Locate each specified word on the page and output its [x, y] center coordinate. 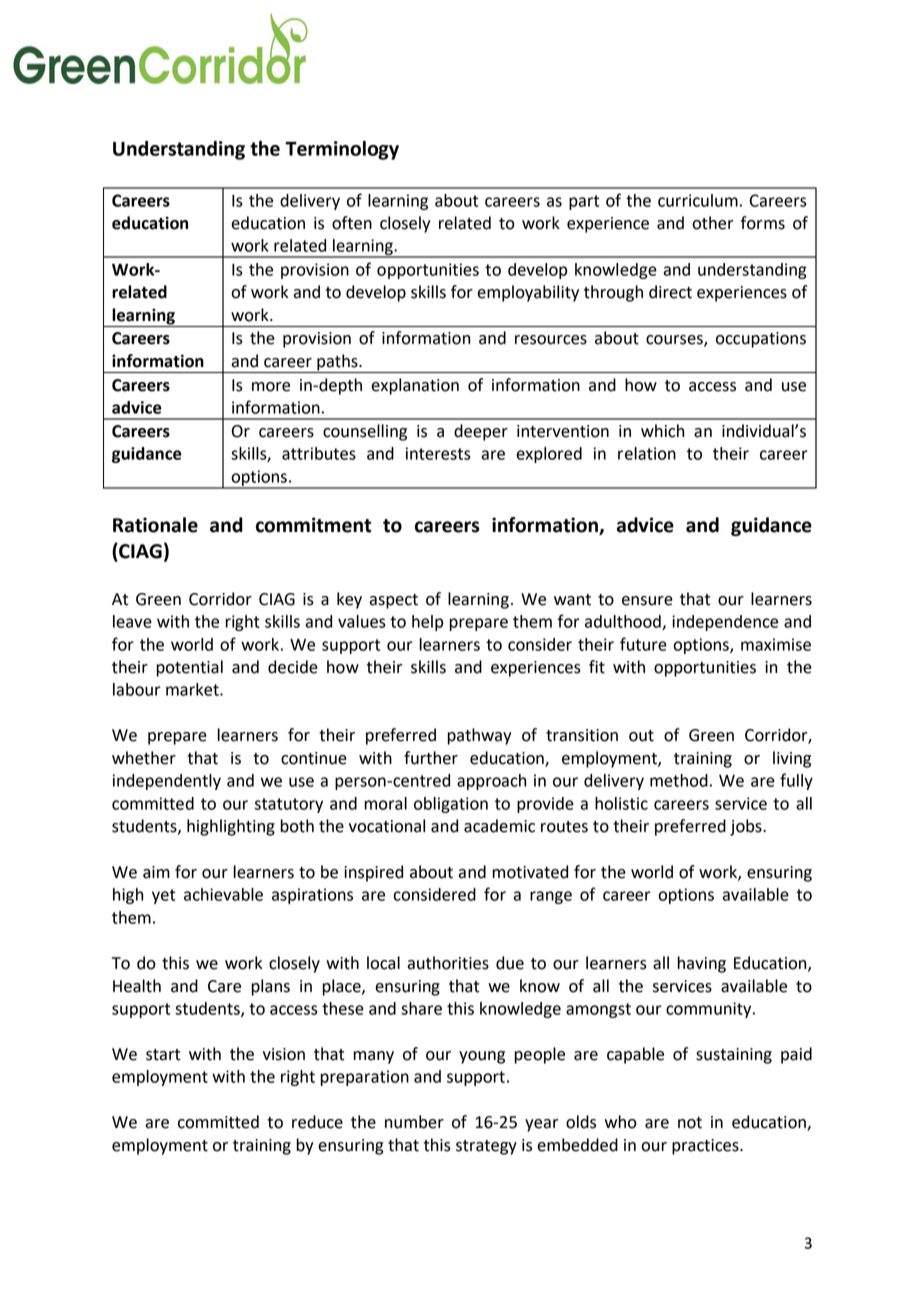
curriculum [698, 200]
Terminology [342, 150]
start [163, 1055]
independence [725, 623]
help [427, 623]
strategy [486, 1147]
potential [189, 668]
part [584, 202]
